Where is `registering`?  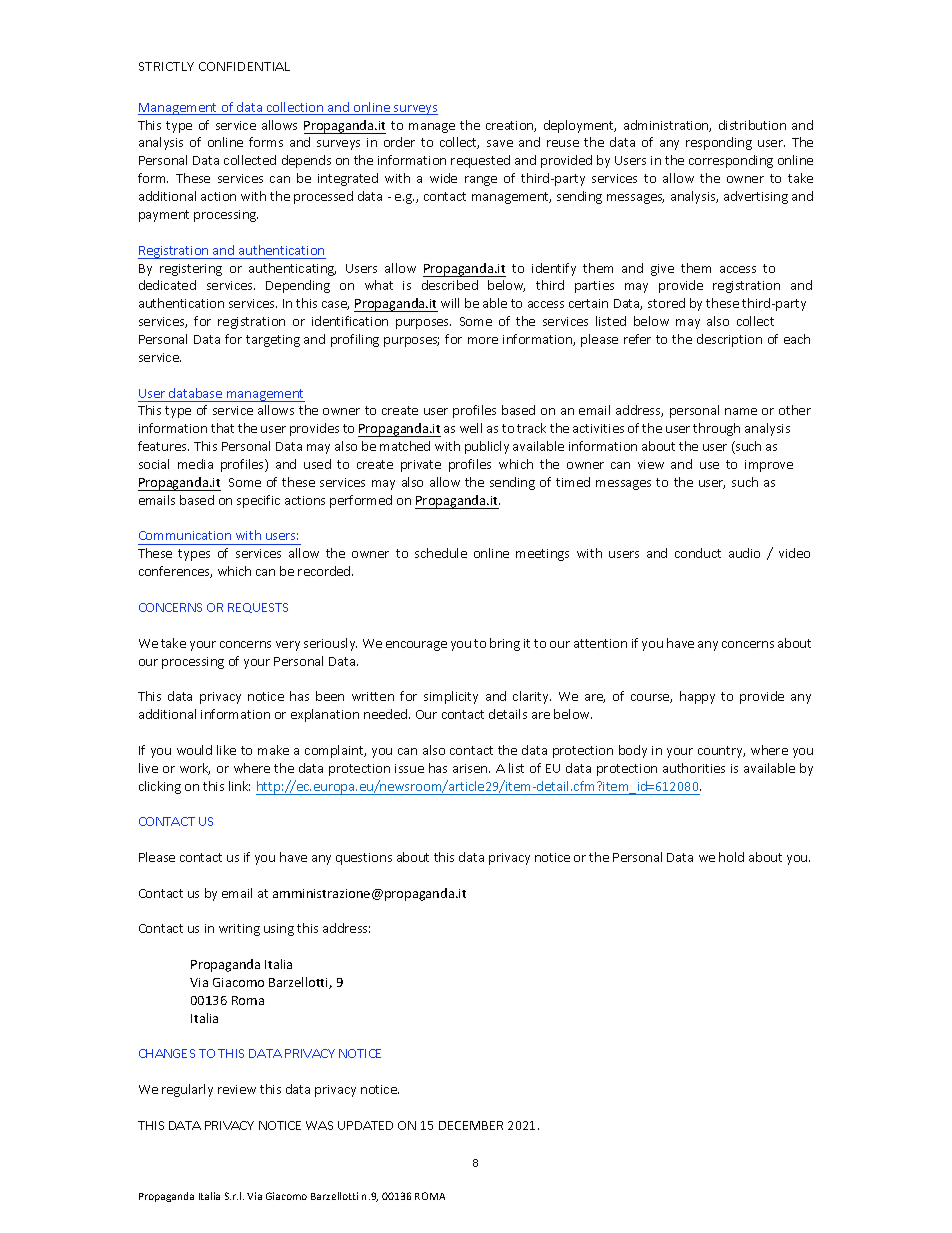 registering is located at coordinates (191, 270).
